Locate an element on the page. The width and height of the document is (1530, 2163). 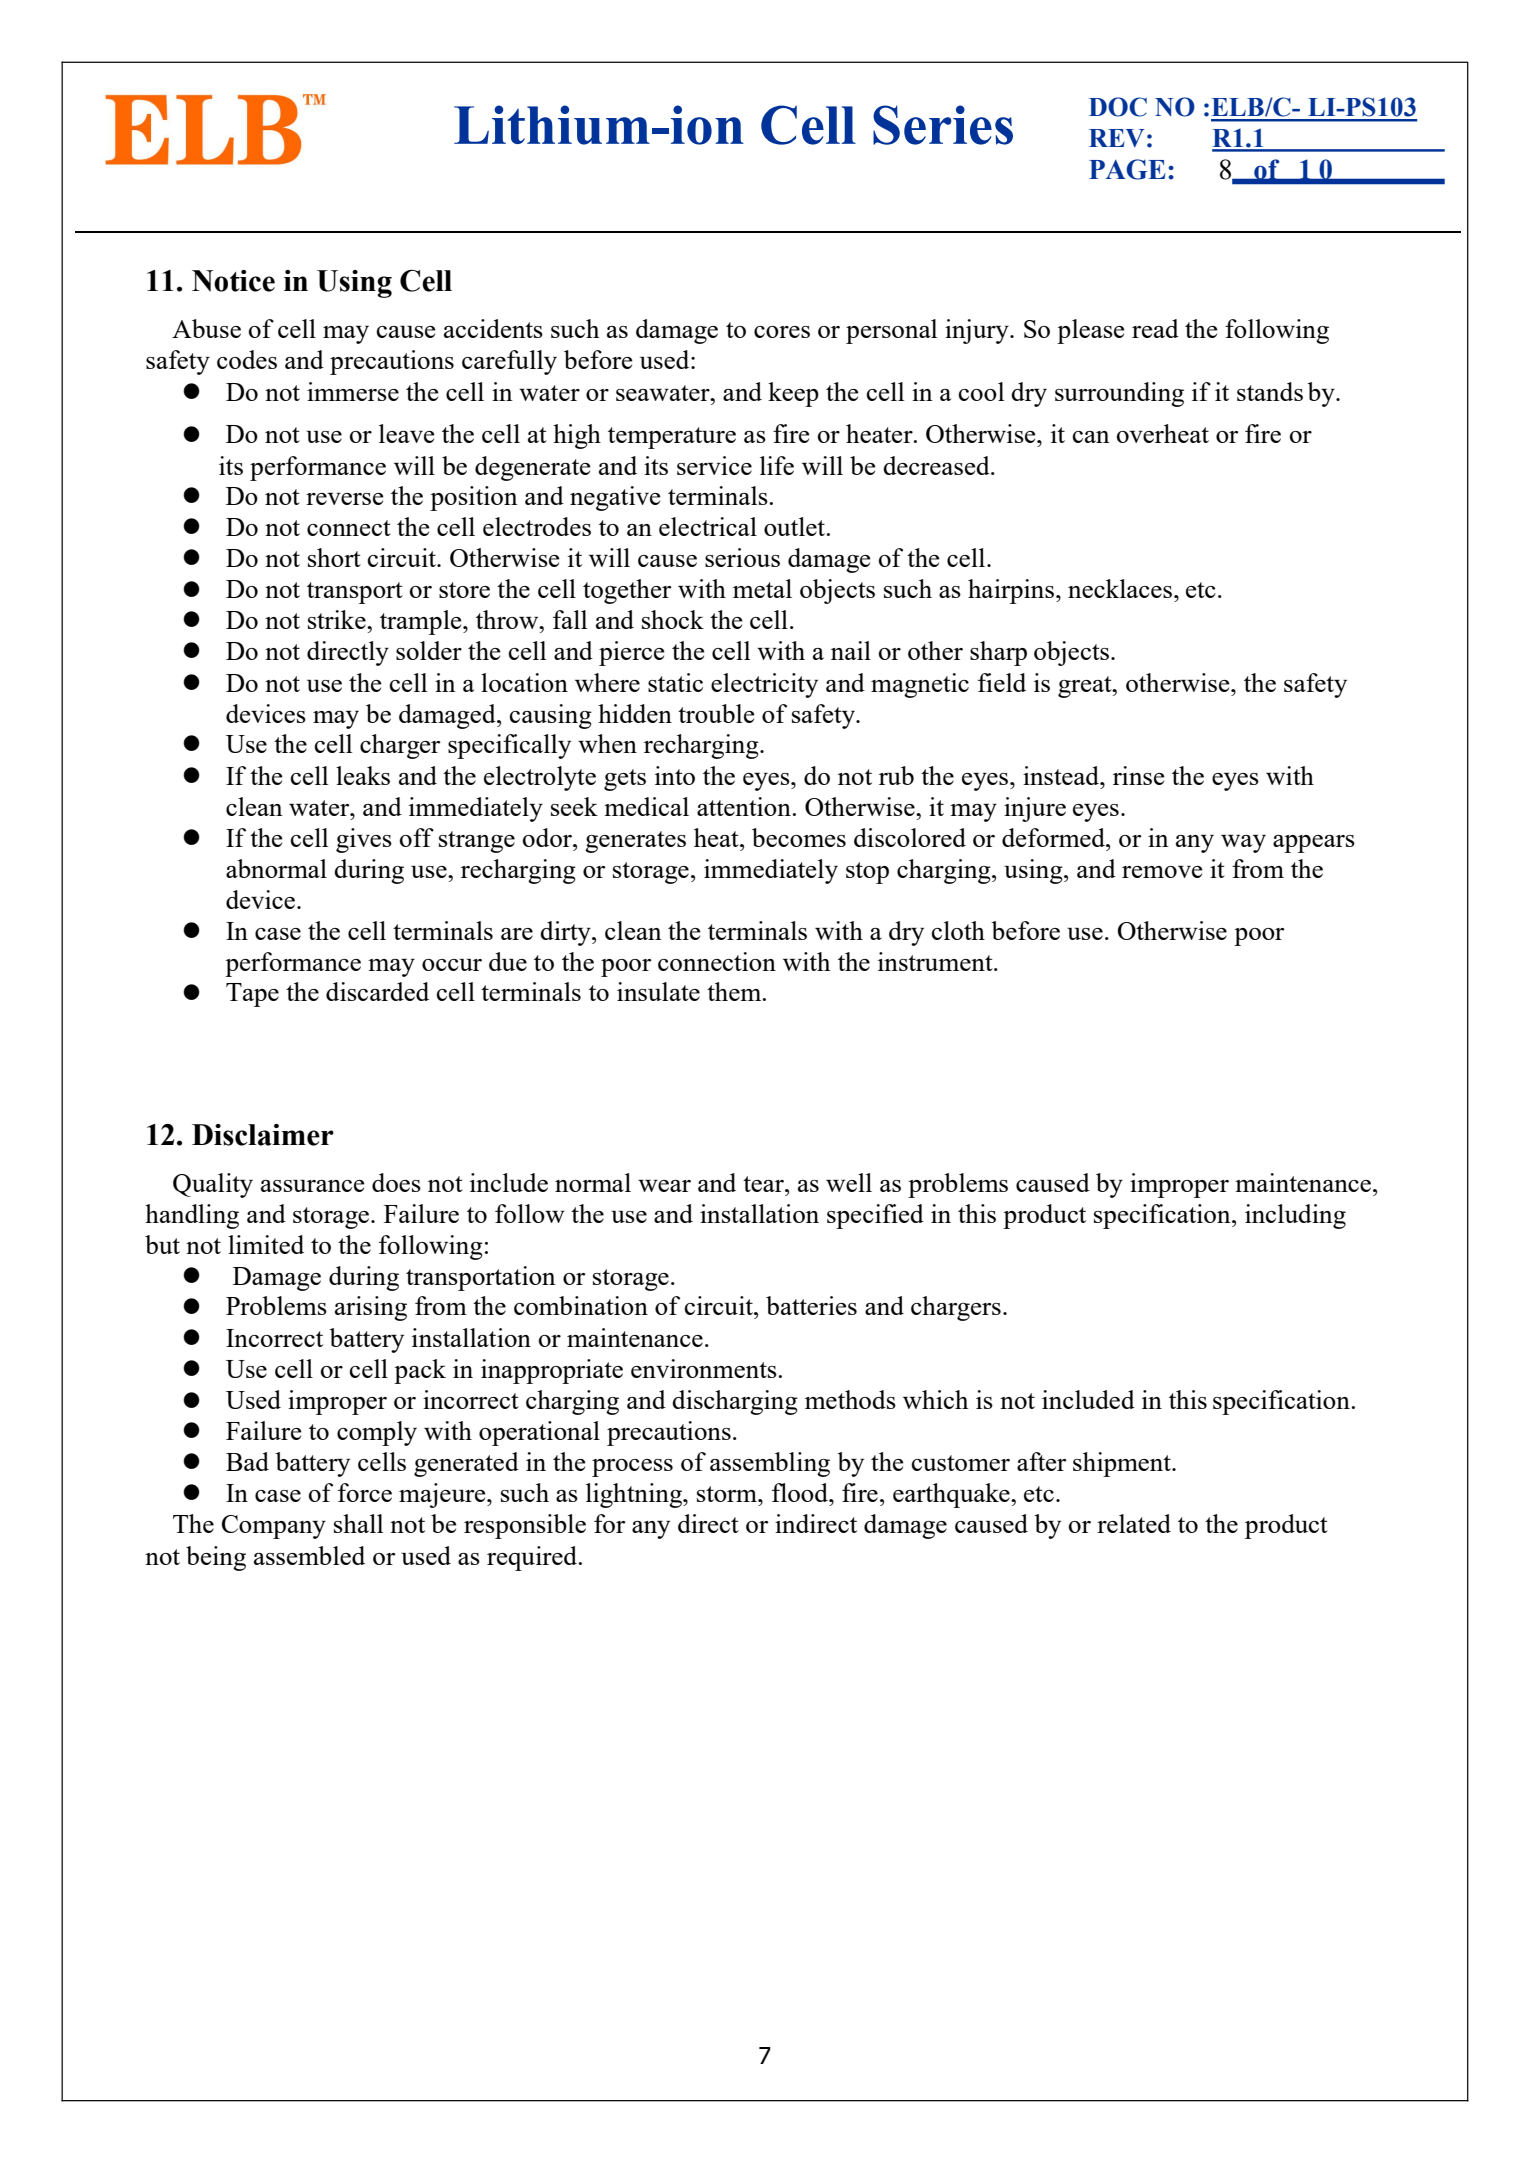
Series is located at coordinates (943, 125).
